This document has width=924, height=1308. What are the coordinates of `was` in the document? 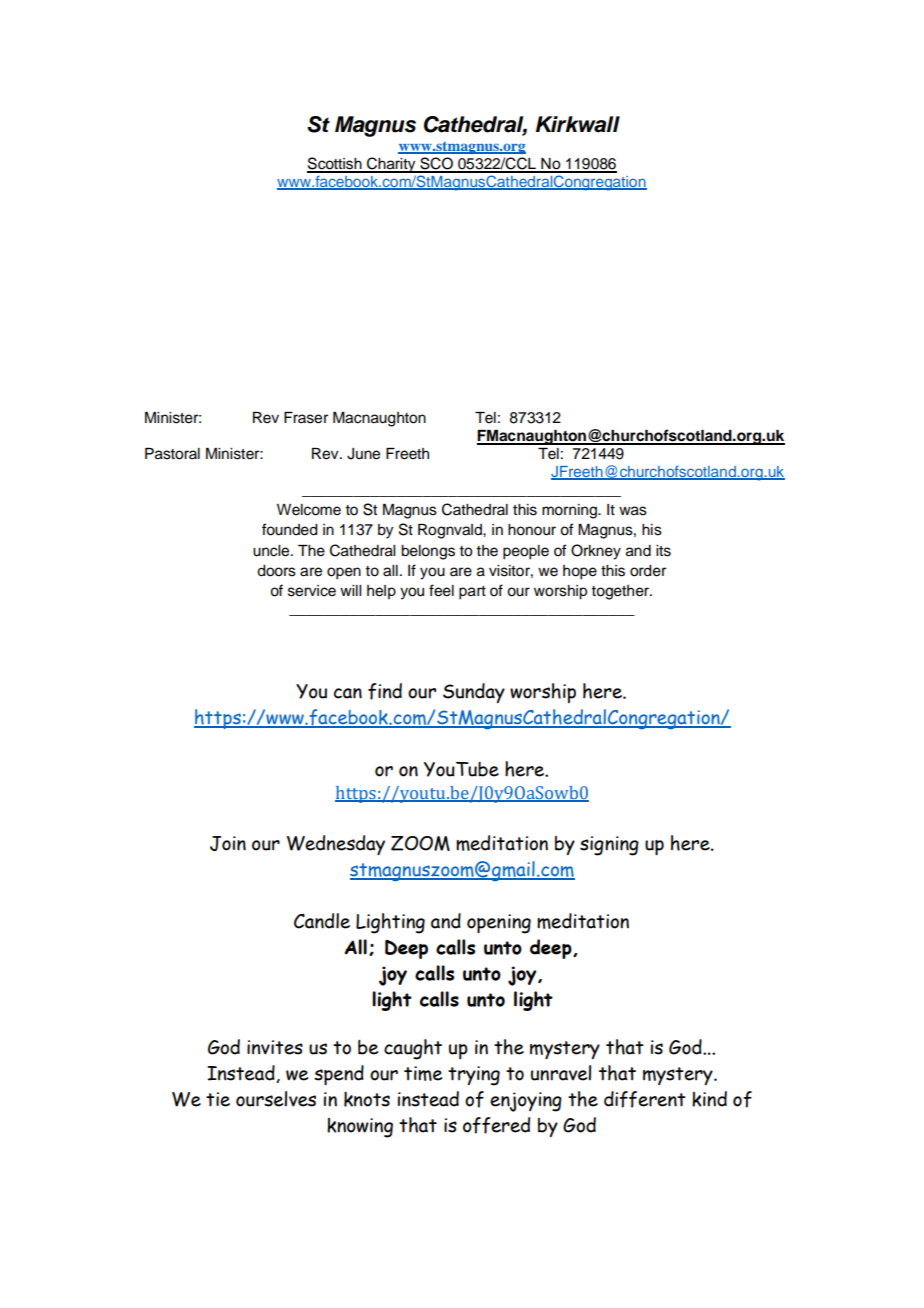 It's located at (633, 511).
